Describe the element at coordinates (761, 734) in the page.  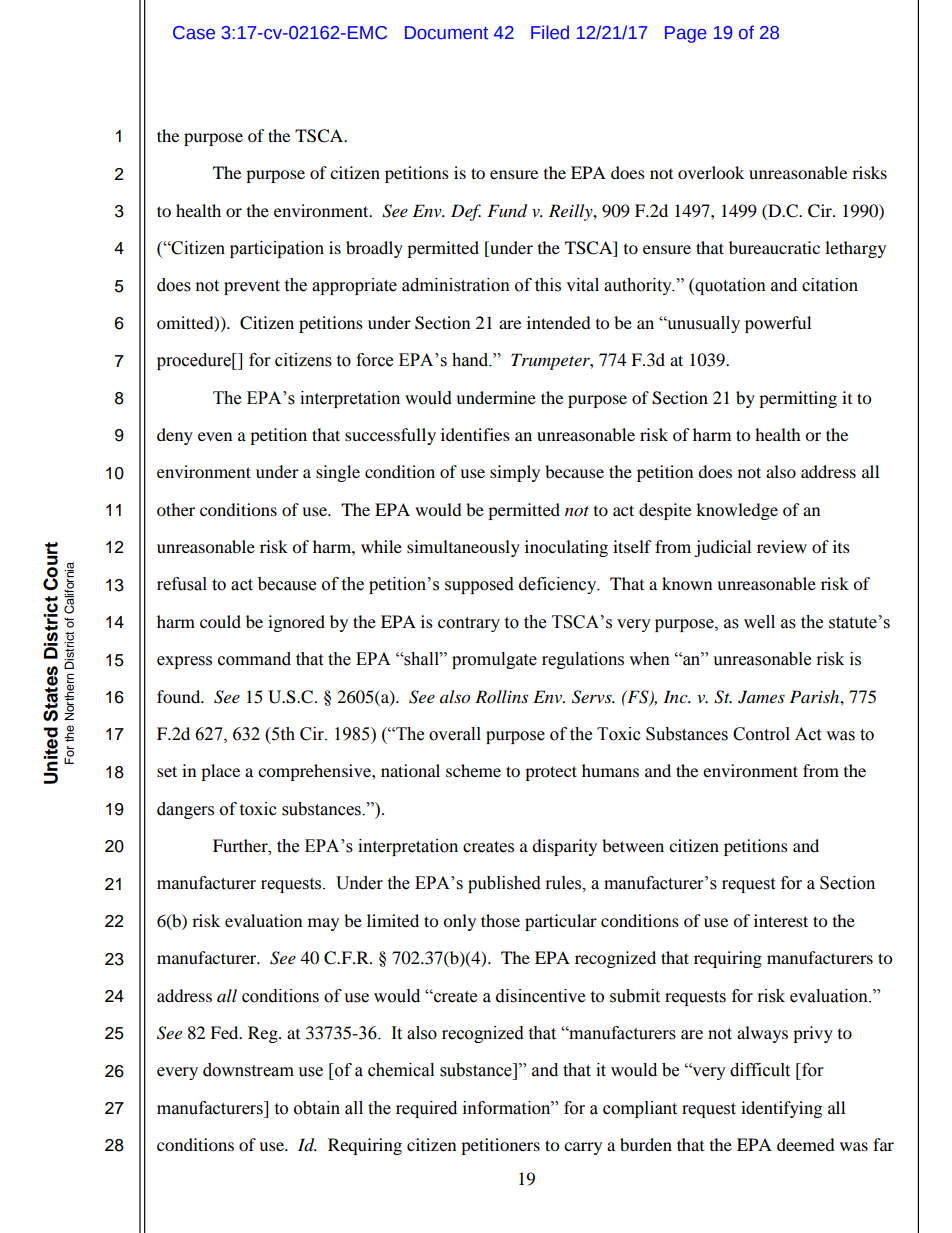
I see `Control` at that location.
